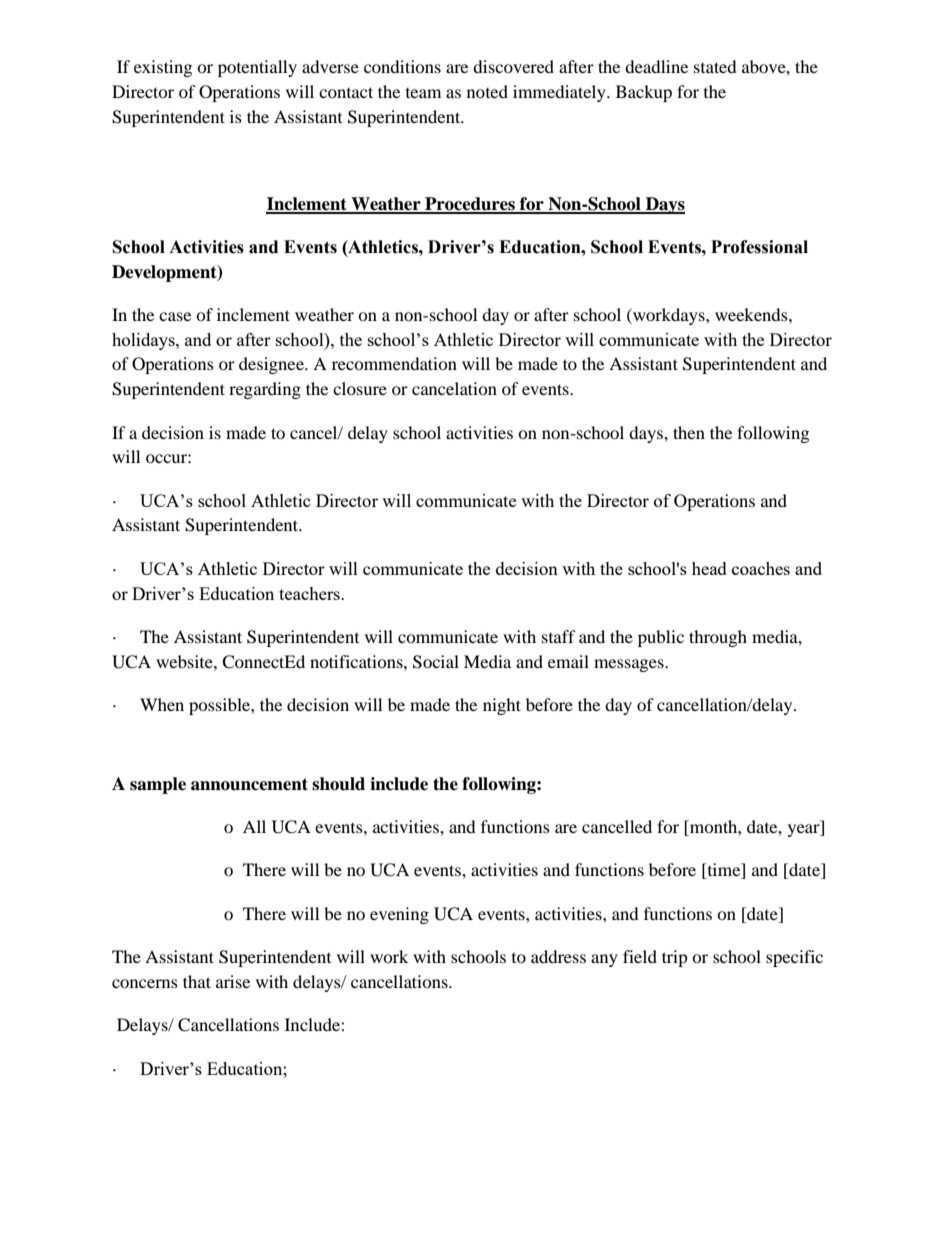 The image size is (952, 1233). What do you see at coordinates (559, 636) in the screenshot?
I see `staff` at bounding box center [559, 636].
